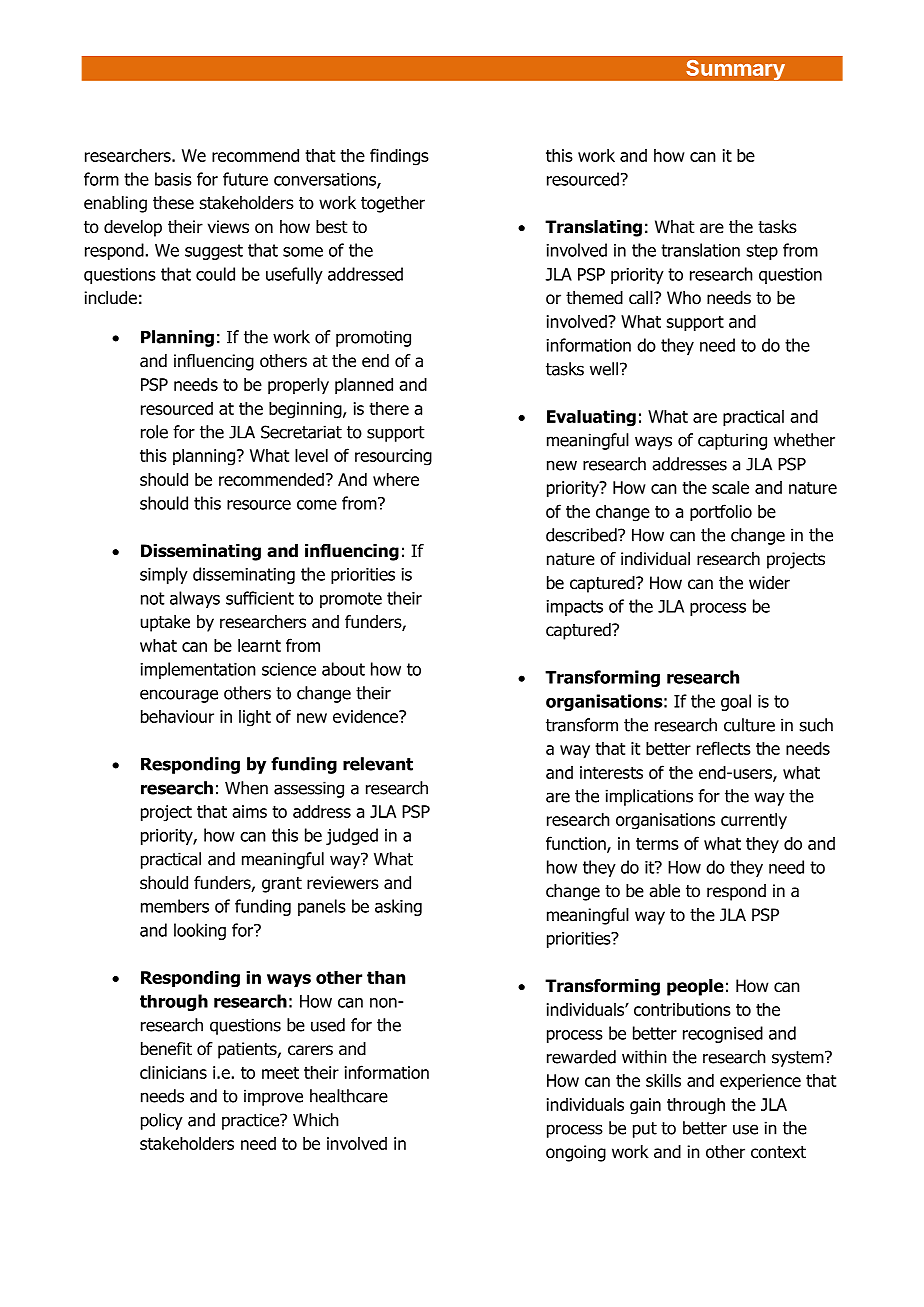 Image resolution: width=924 pixels, height=1307 pixels. I want to click on goal, so click(736, 702).
